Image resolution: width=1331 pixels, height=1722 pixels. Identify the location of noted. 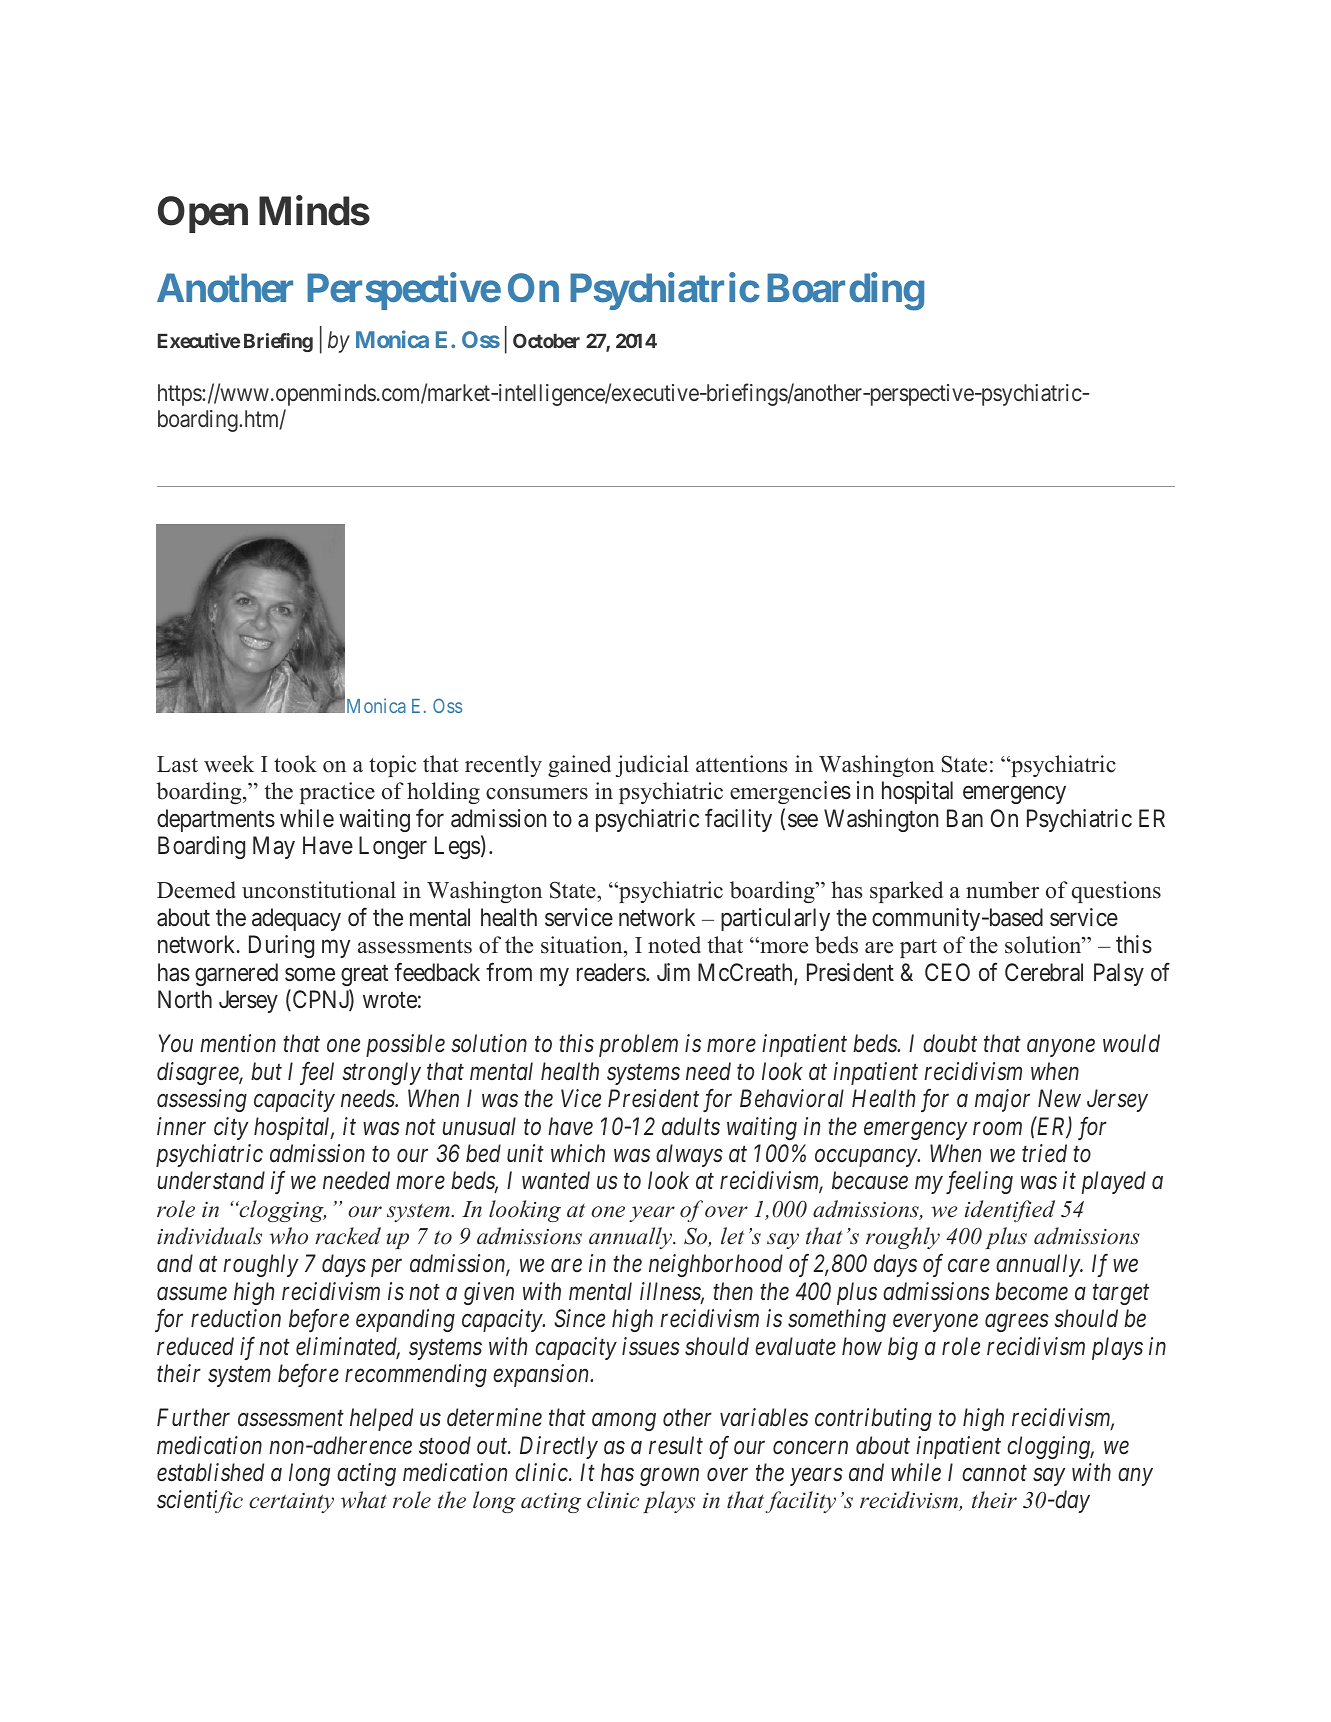
(674, 945).
